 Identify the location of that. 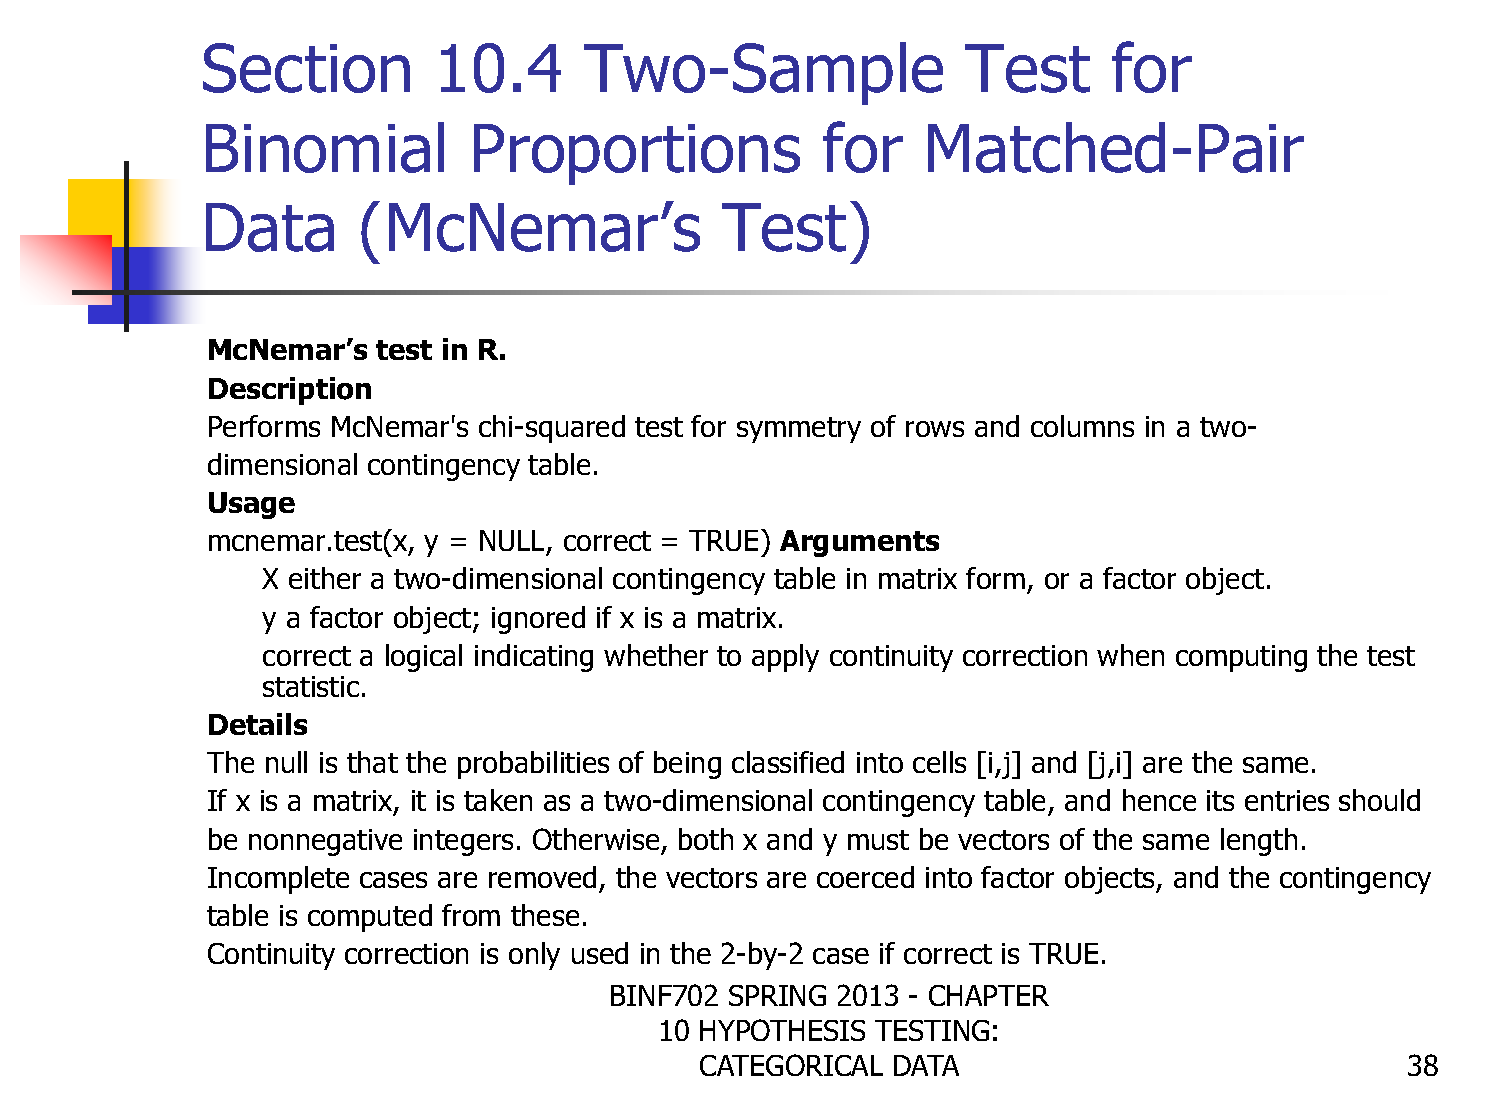
(372, 762).
